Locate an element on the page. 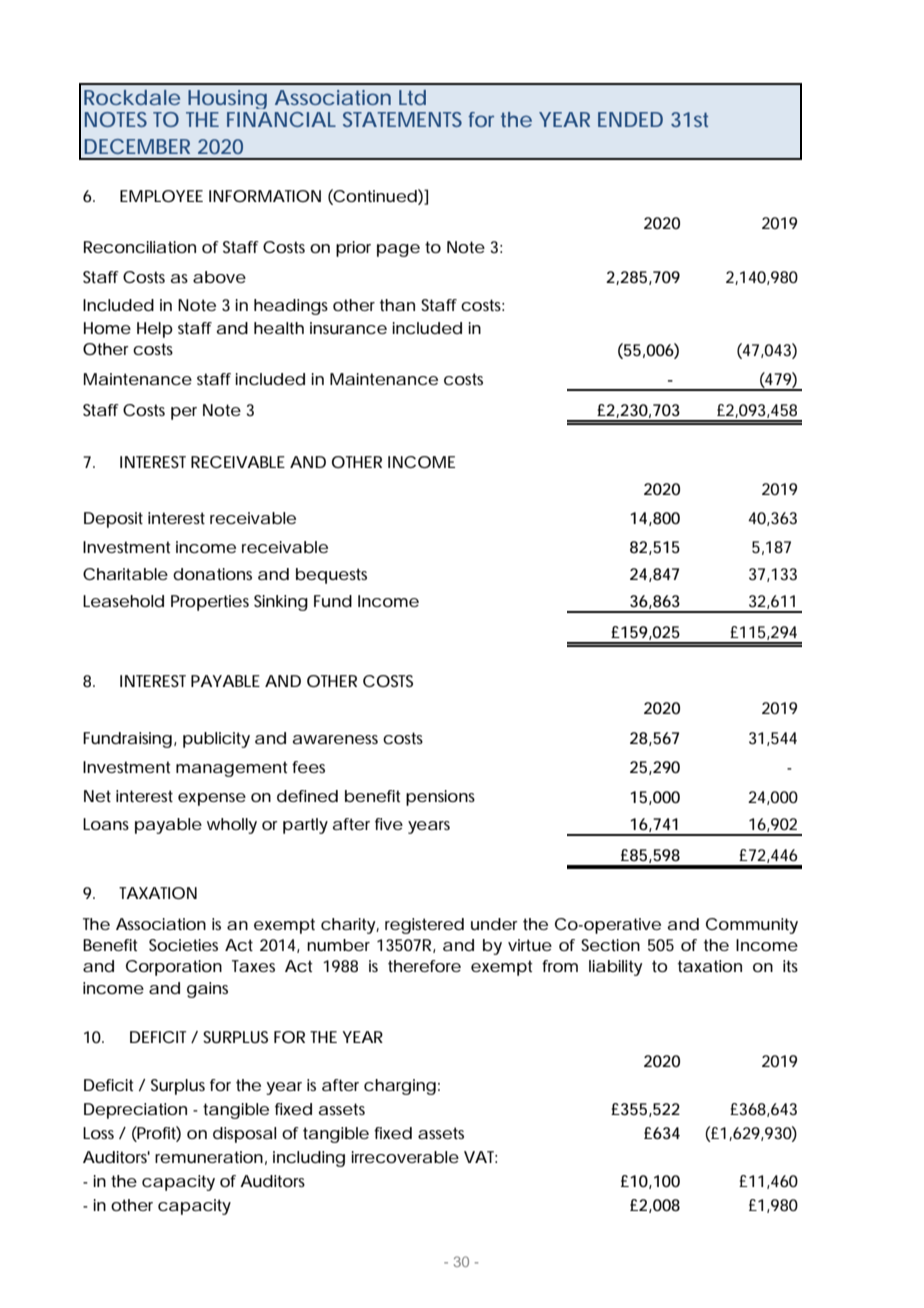 The height and width of the page is (1308, 924). Community is located at coordinates (752, 926).
